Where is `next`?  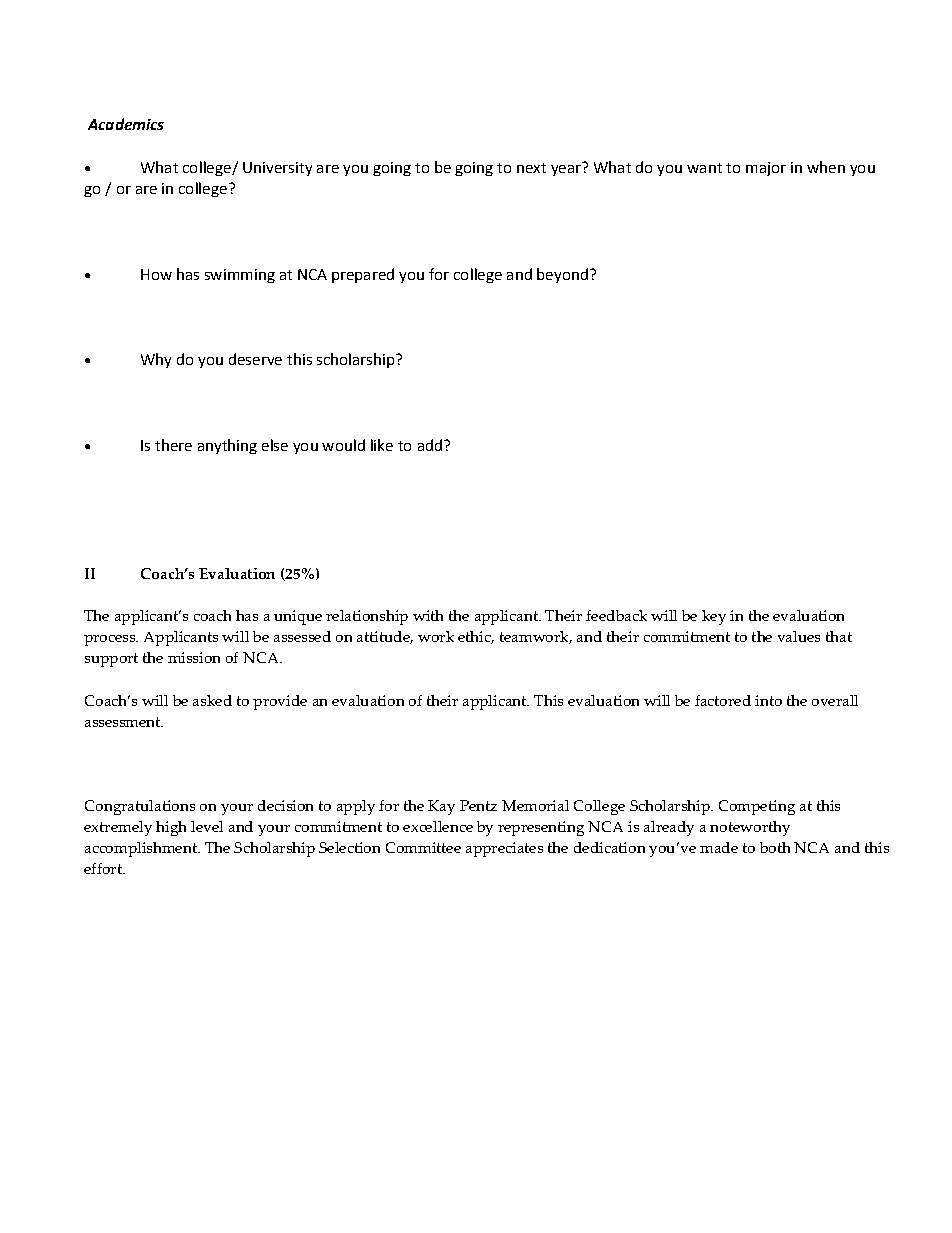
next is located at coordinates (531, 168).
